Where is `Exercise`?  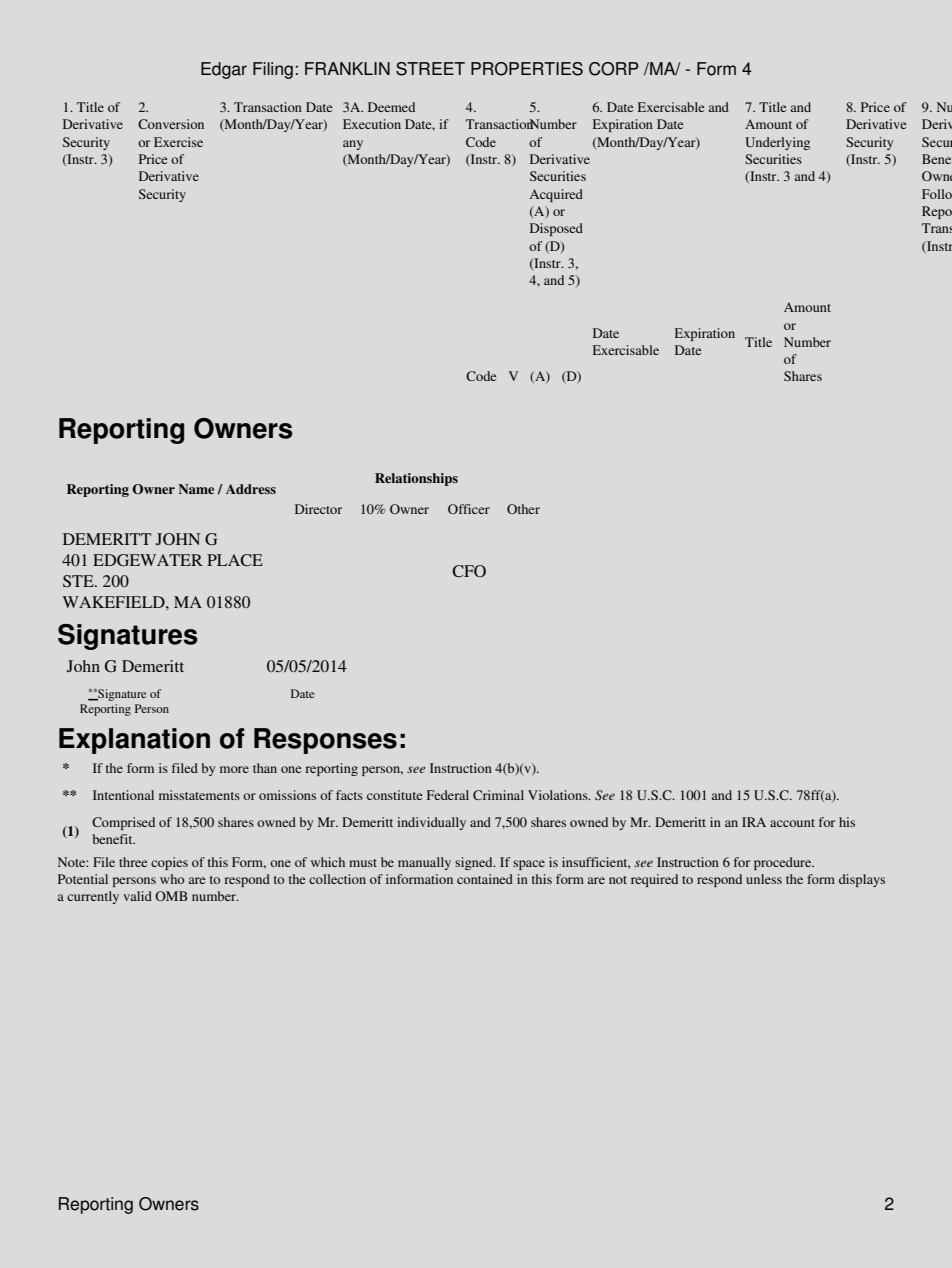
Exercise is located at coordinates (178, 142).
